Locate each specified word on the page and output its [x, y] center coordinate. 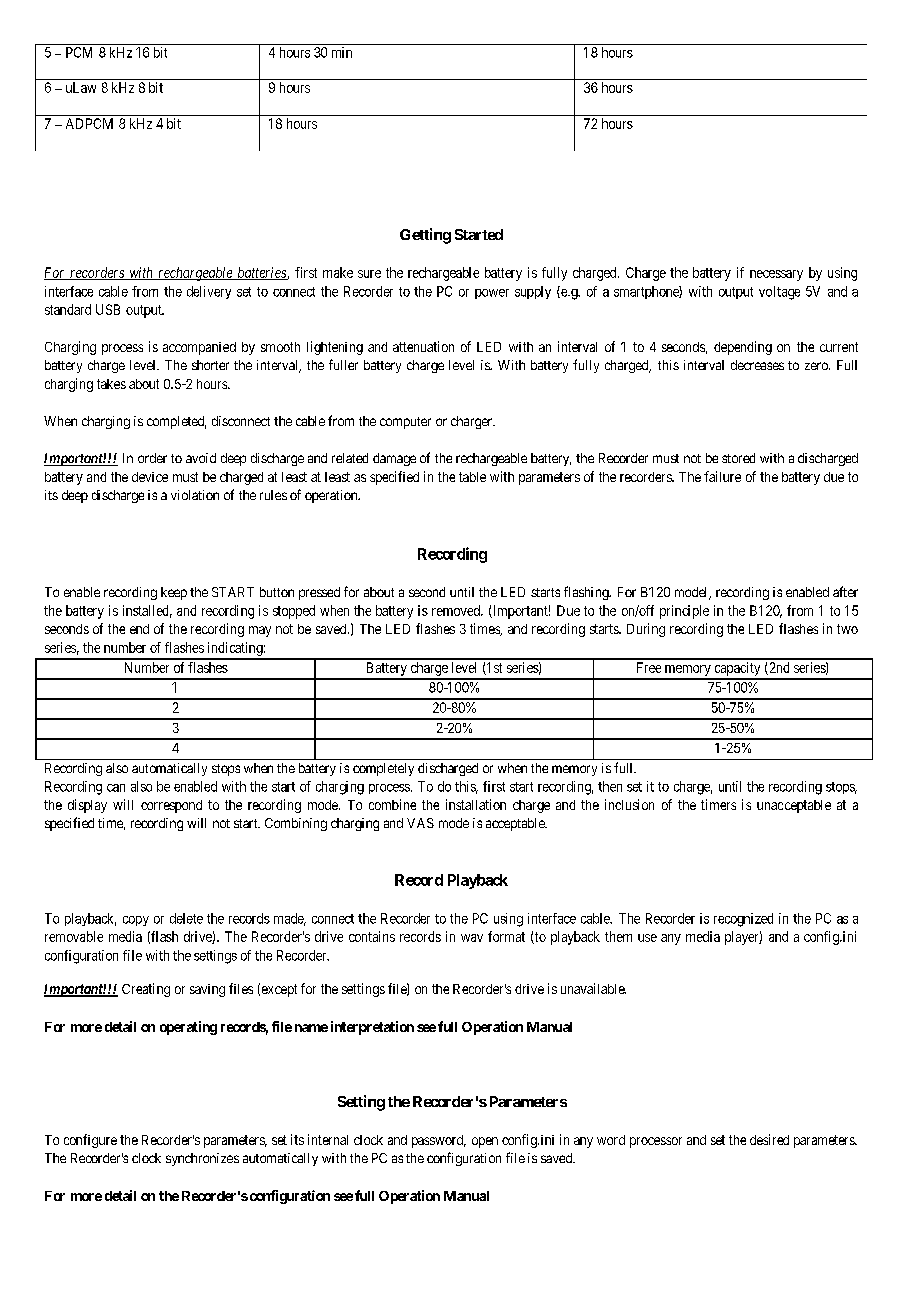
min [342, 52]
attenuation [423, 346]
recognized [743, 920]
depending [743, 348]
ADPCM [89, 123]
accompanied [199, 348]
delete [186, 918]
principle [684, 612]
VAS [420, 823]
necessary [776, 275]
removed [457, 610]
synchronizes [202, 1159]
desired [769, 1139]
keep [174, 593]
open [485, 1142]
